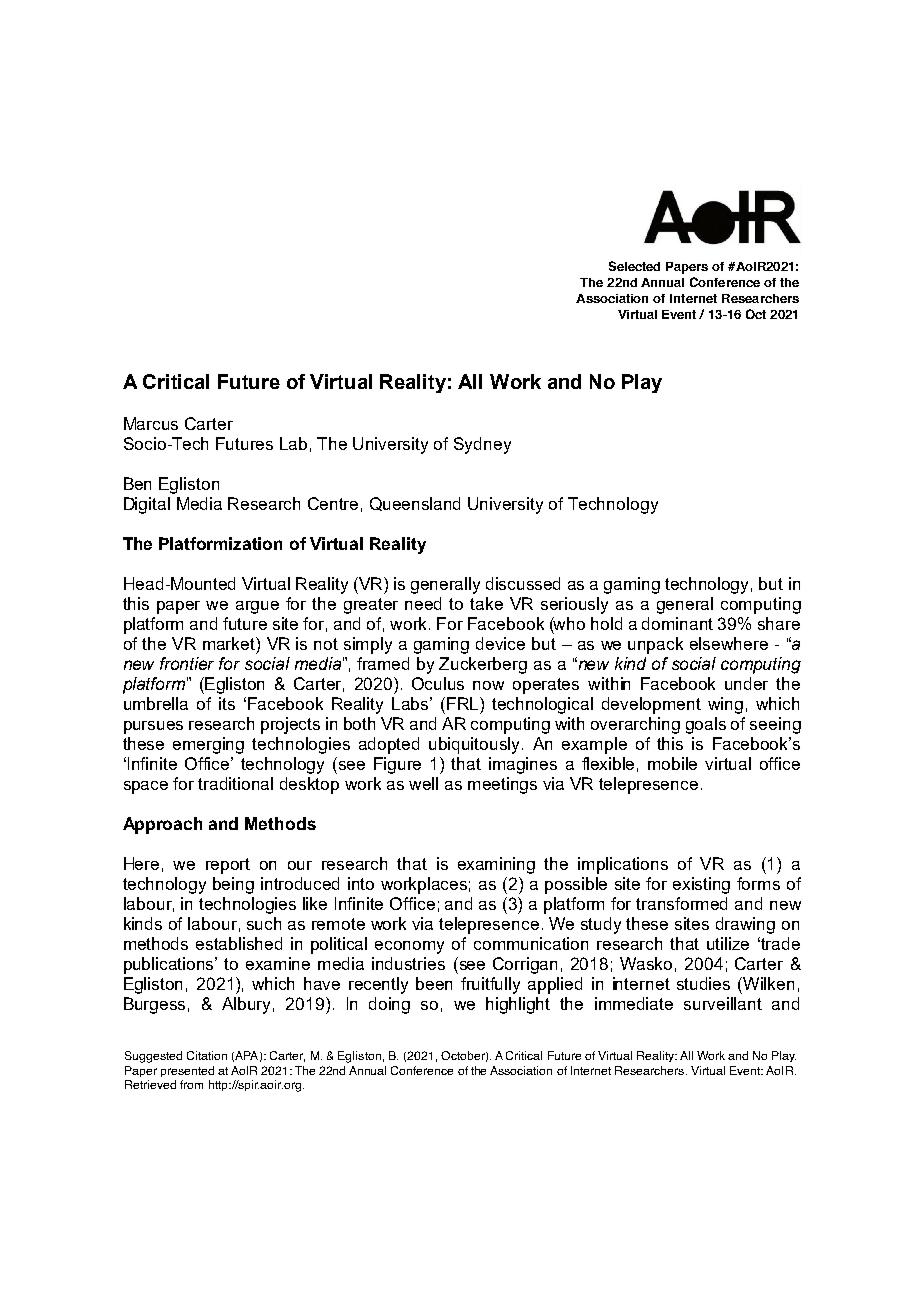 This screenshot has height=1308, width=924. Describe the element at coordinates (151, 423) in the screenshot. I see `Marcus` at that location.
